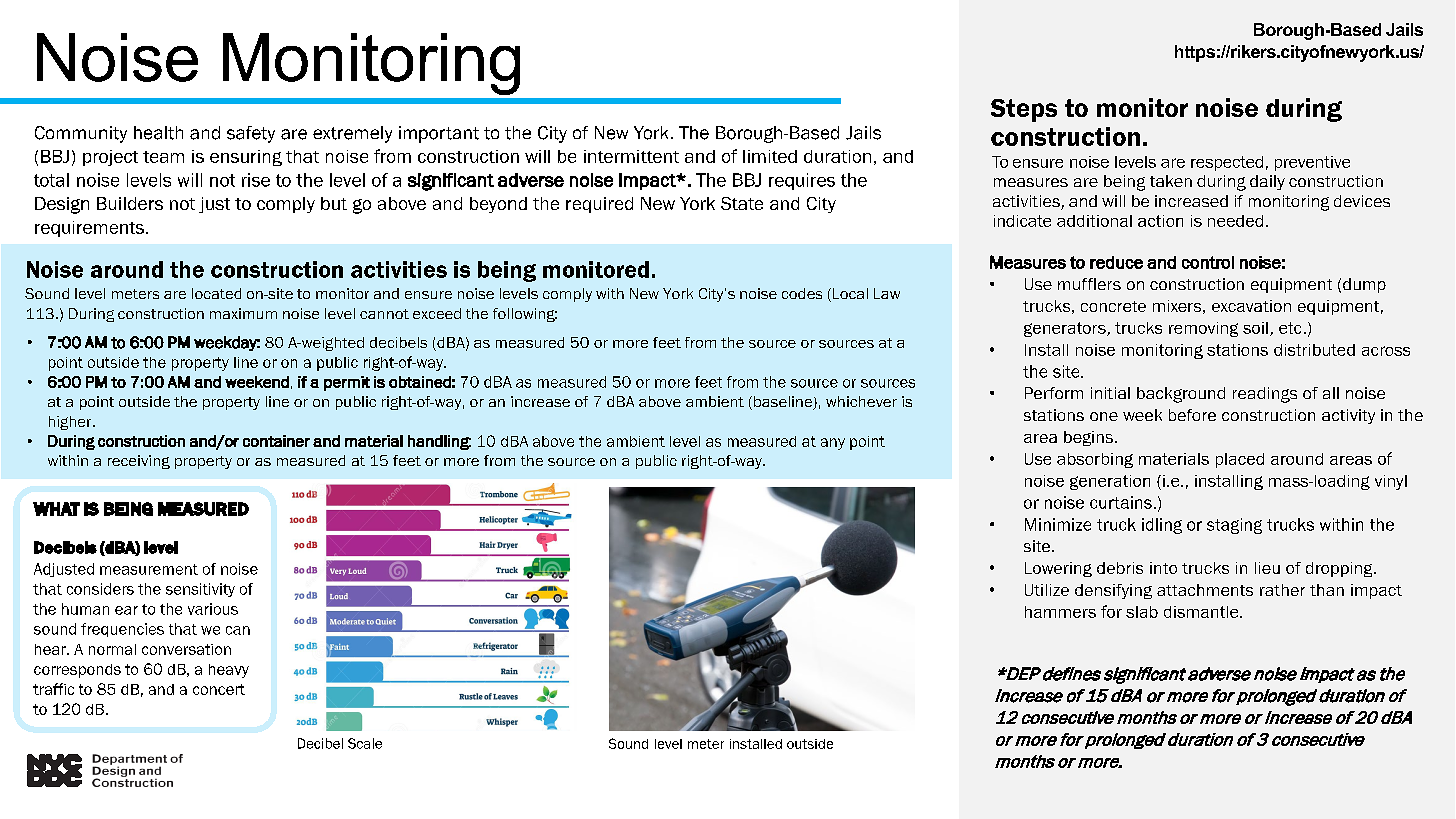 The image size is (1456, 819). Describe the element at coordinates (276, 441) in the document. I see `container` at that location.
